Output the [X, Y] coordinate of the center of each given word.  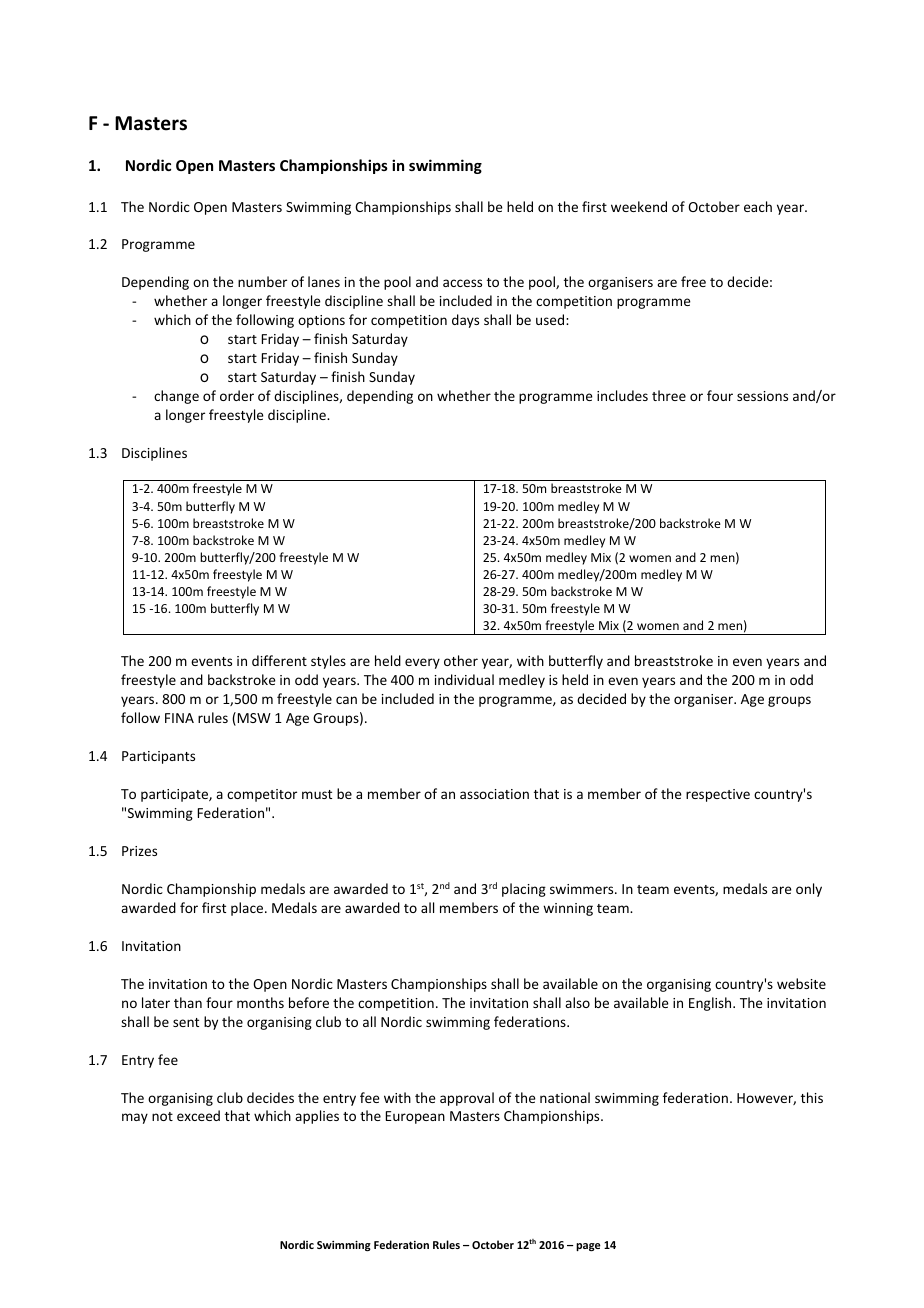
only [809, 890]
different [279, 660]
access [462, 283]
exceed [198, 1115]
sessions [762, 396]
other [461, 660]
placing [524, 890]
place [248, 909]
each [758, 206]
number [262, 281]
